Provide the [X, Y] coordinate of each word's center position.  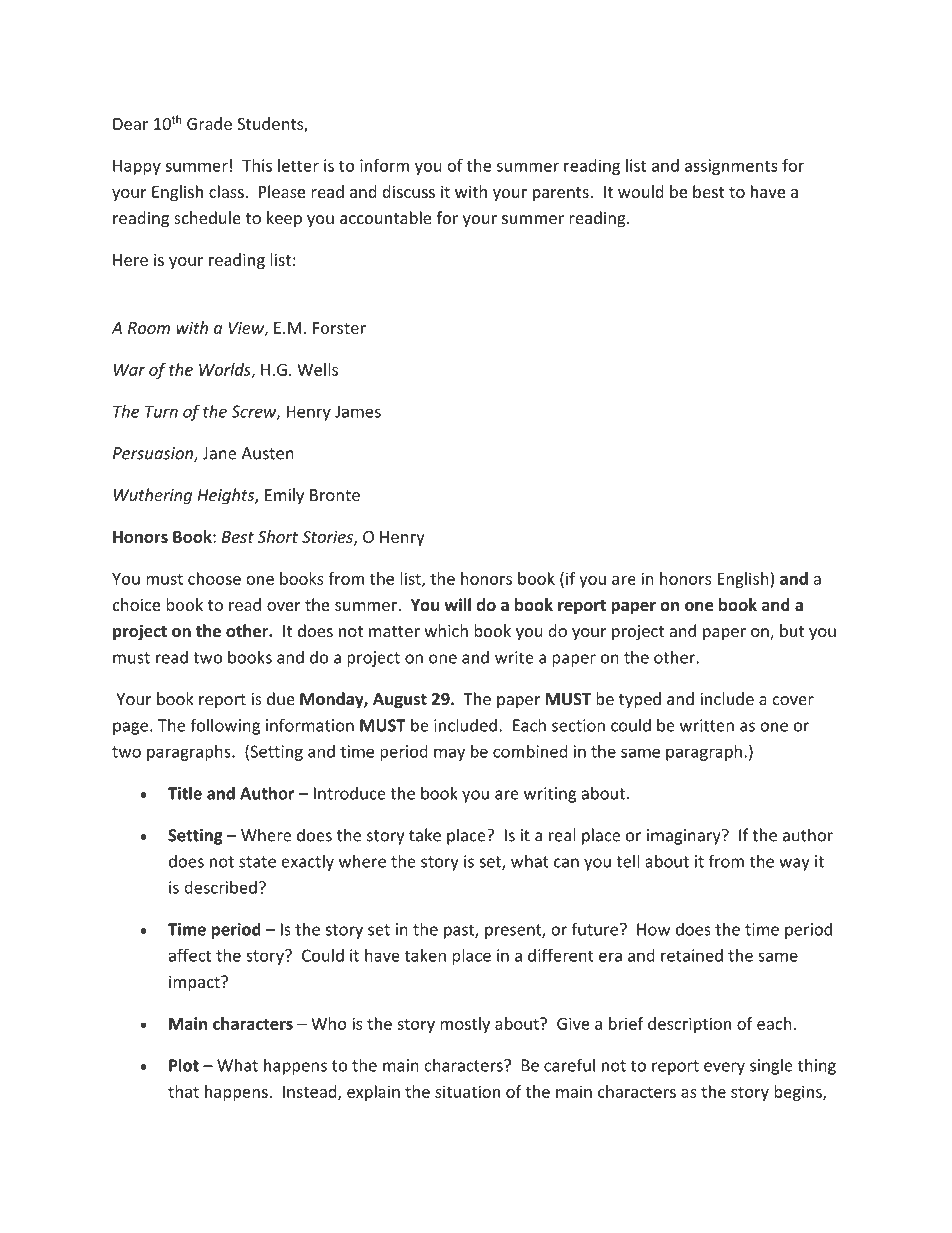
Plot [184, 1065]
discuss [408, 191]
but [792, 630]
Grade [209, 123]
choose [214, 578]
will [457, 604]
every [724, 1068]
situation [467, 1091]
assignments [731, 167]
